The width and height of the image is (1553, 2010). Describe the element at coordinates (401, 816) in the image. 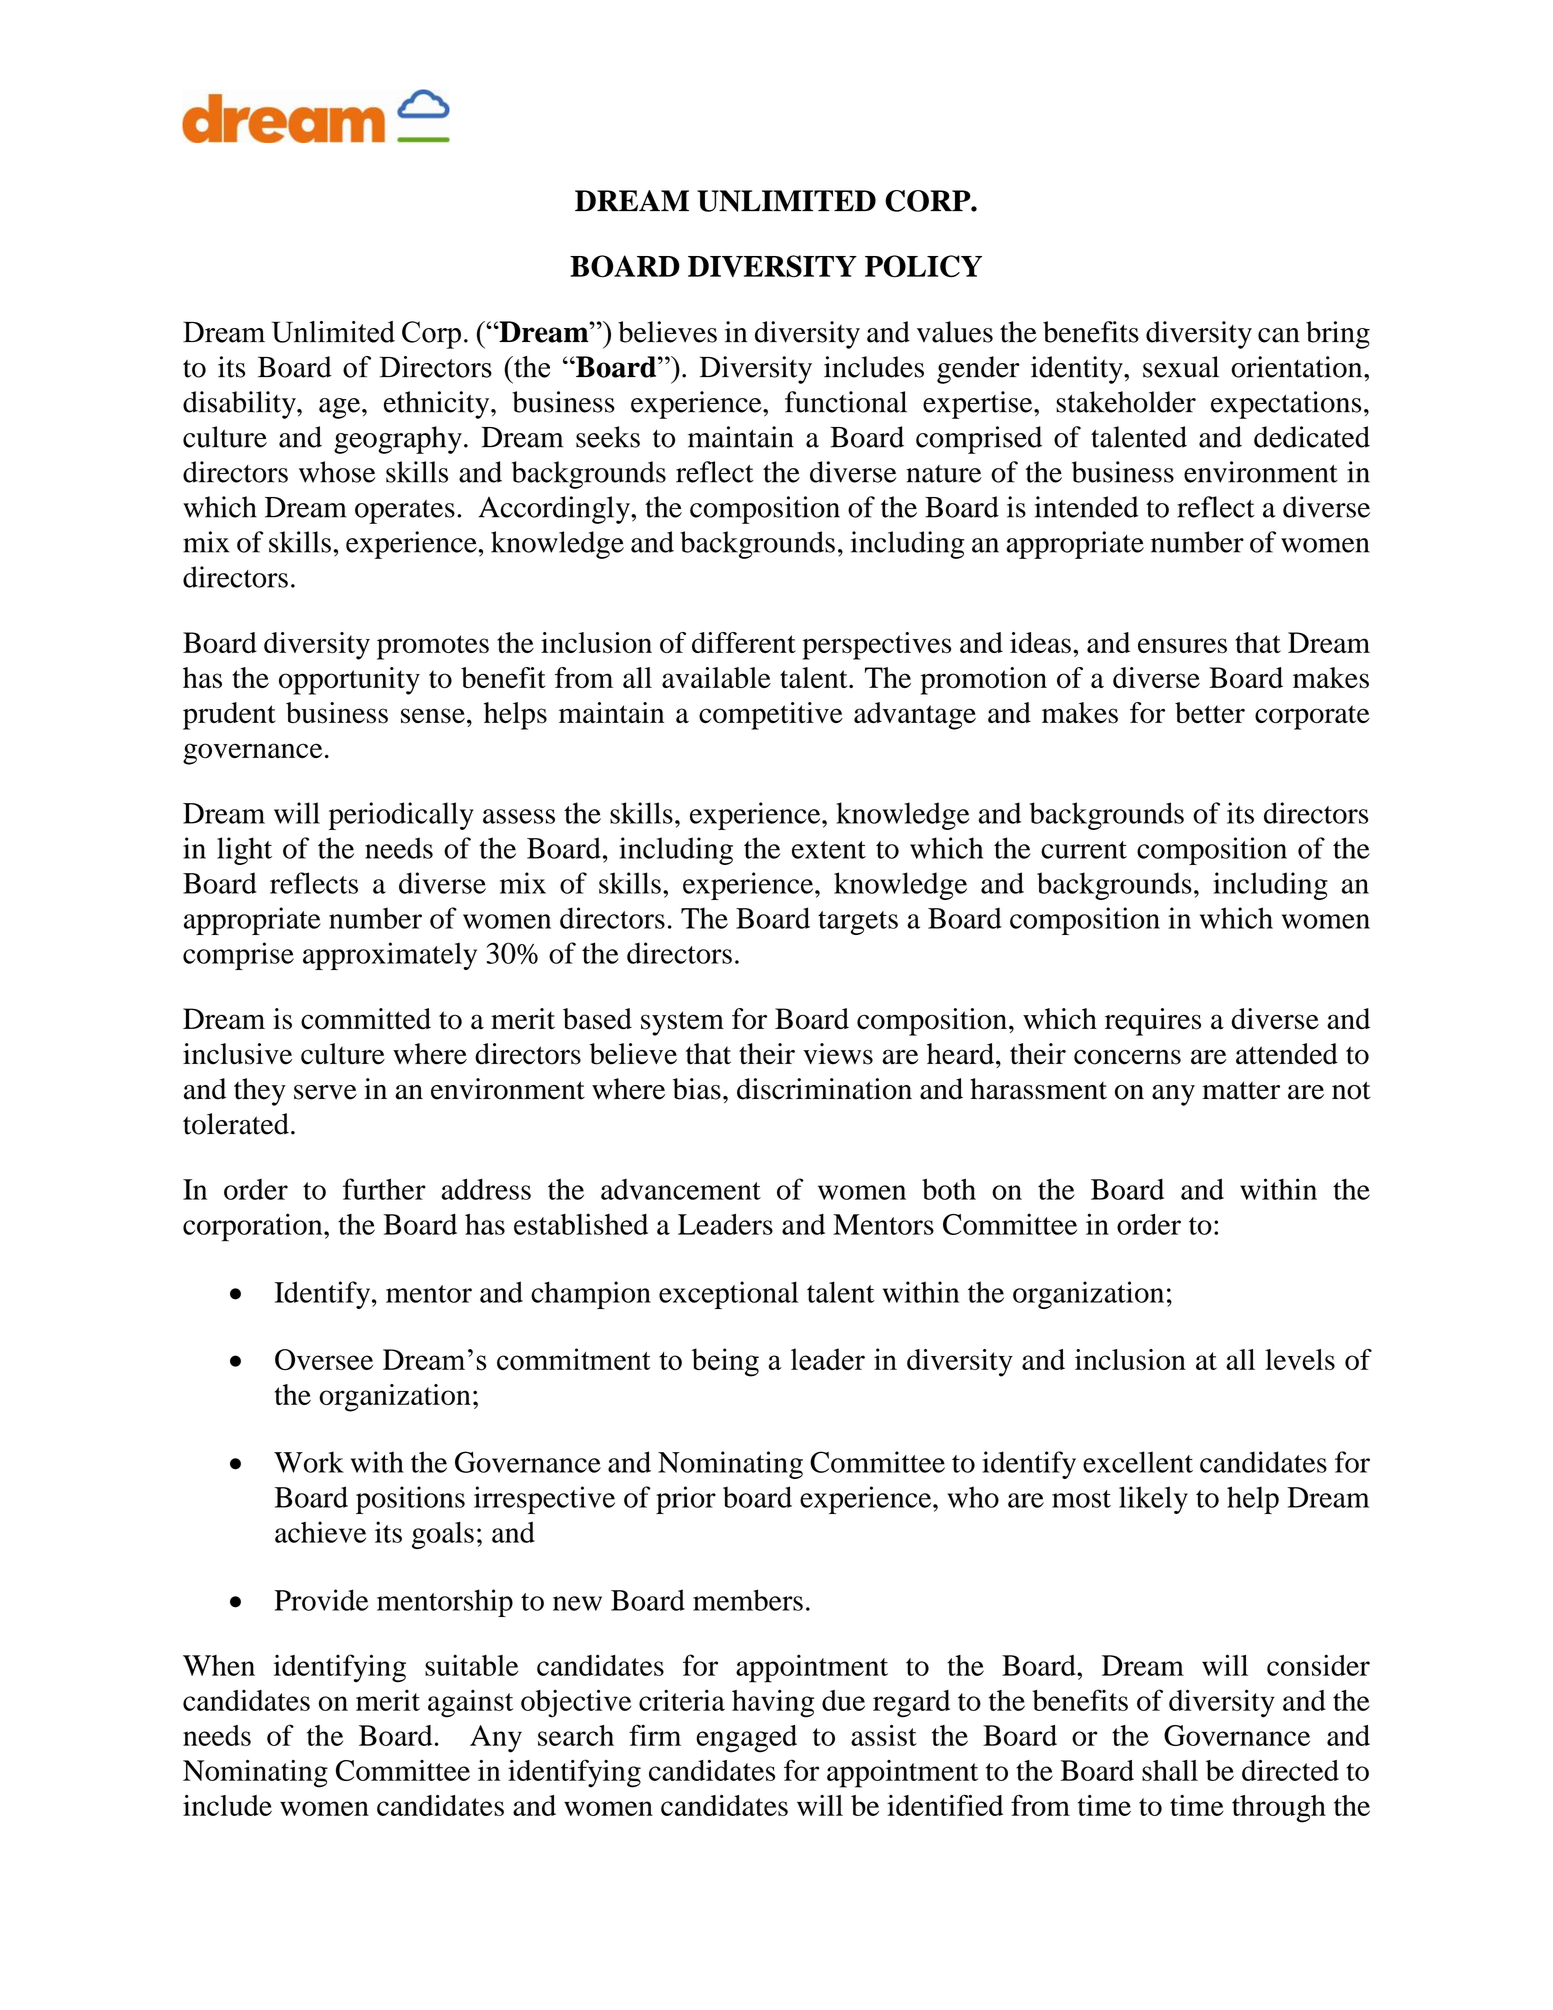

I see `periodically` at that location.
